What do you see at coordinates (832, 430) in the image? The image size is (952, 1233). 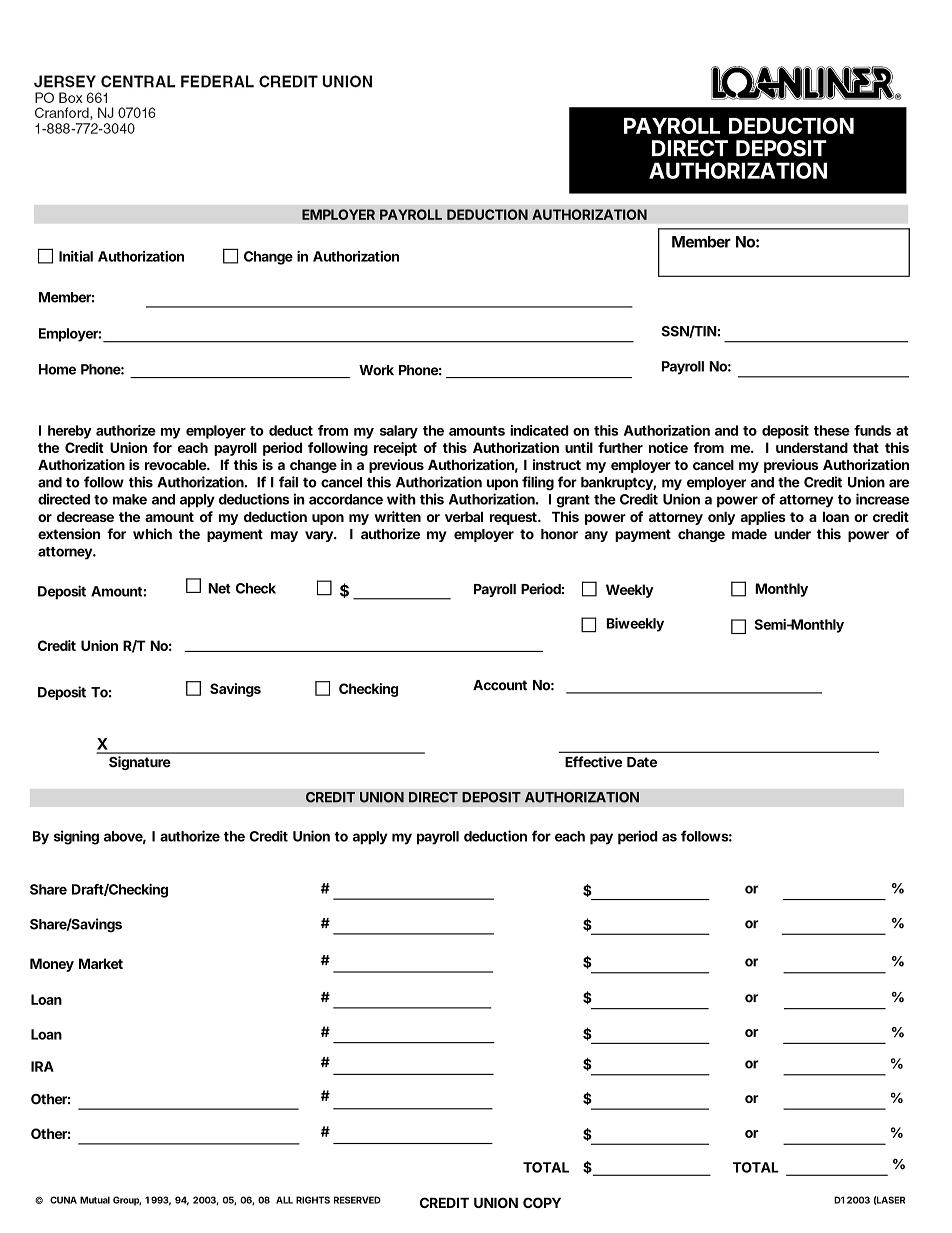 I see `these` at bounding box center [832, 430].
